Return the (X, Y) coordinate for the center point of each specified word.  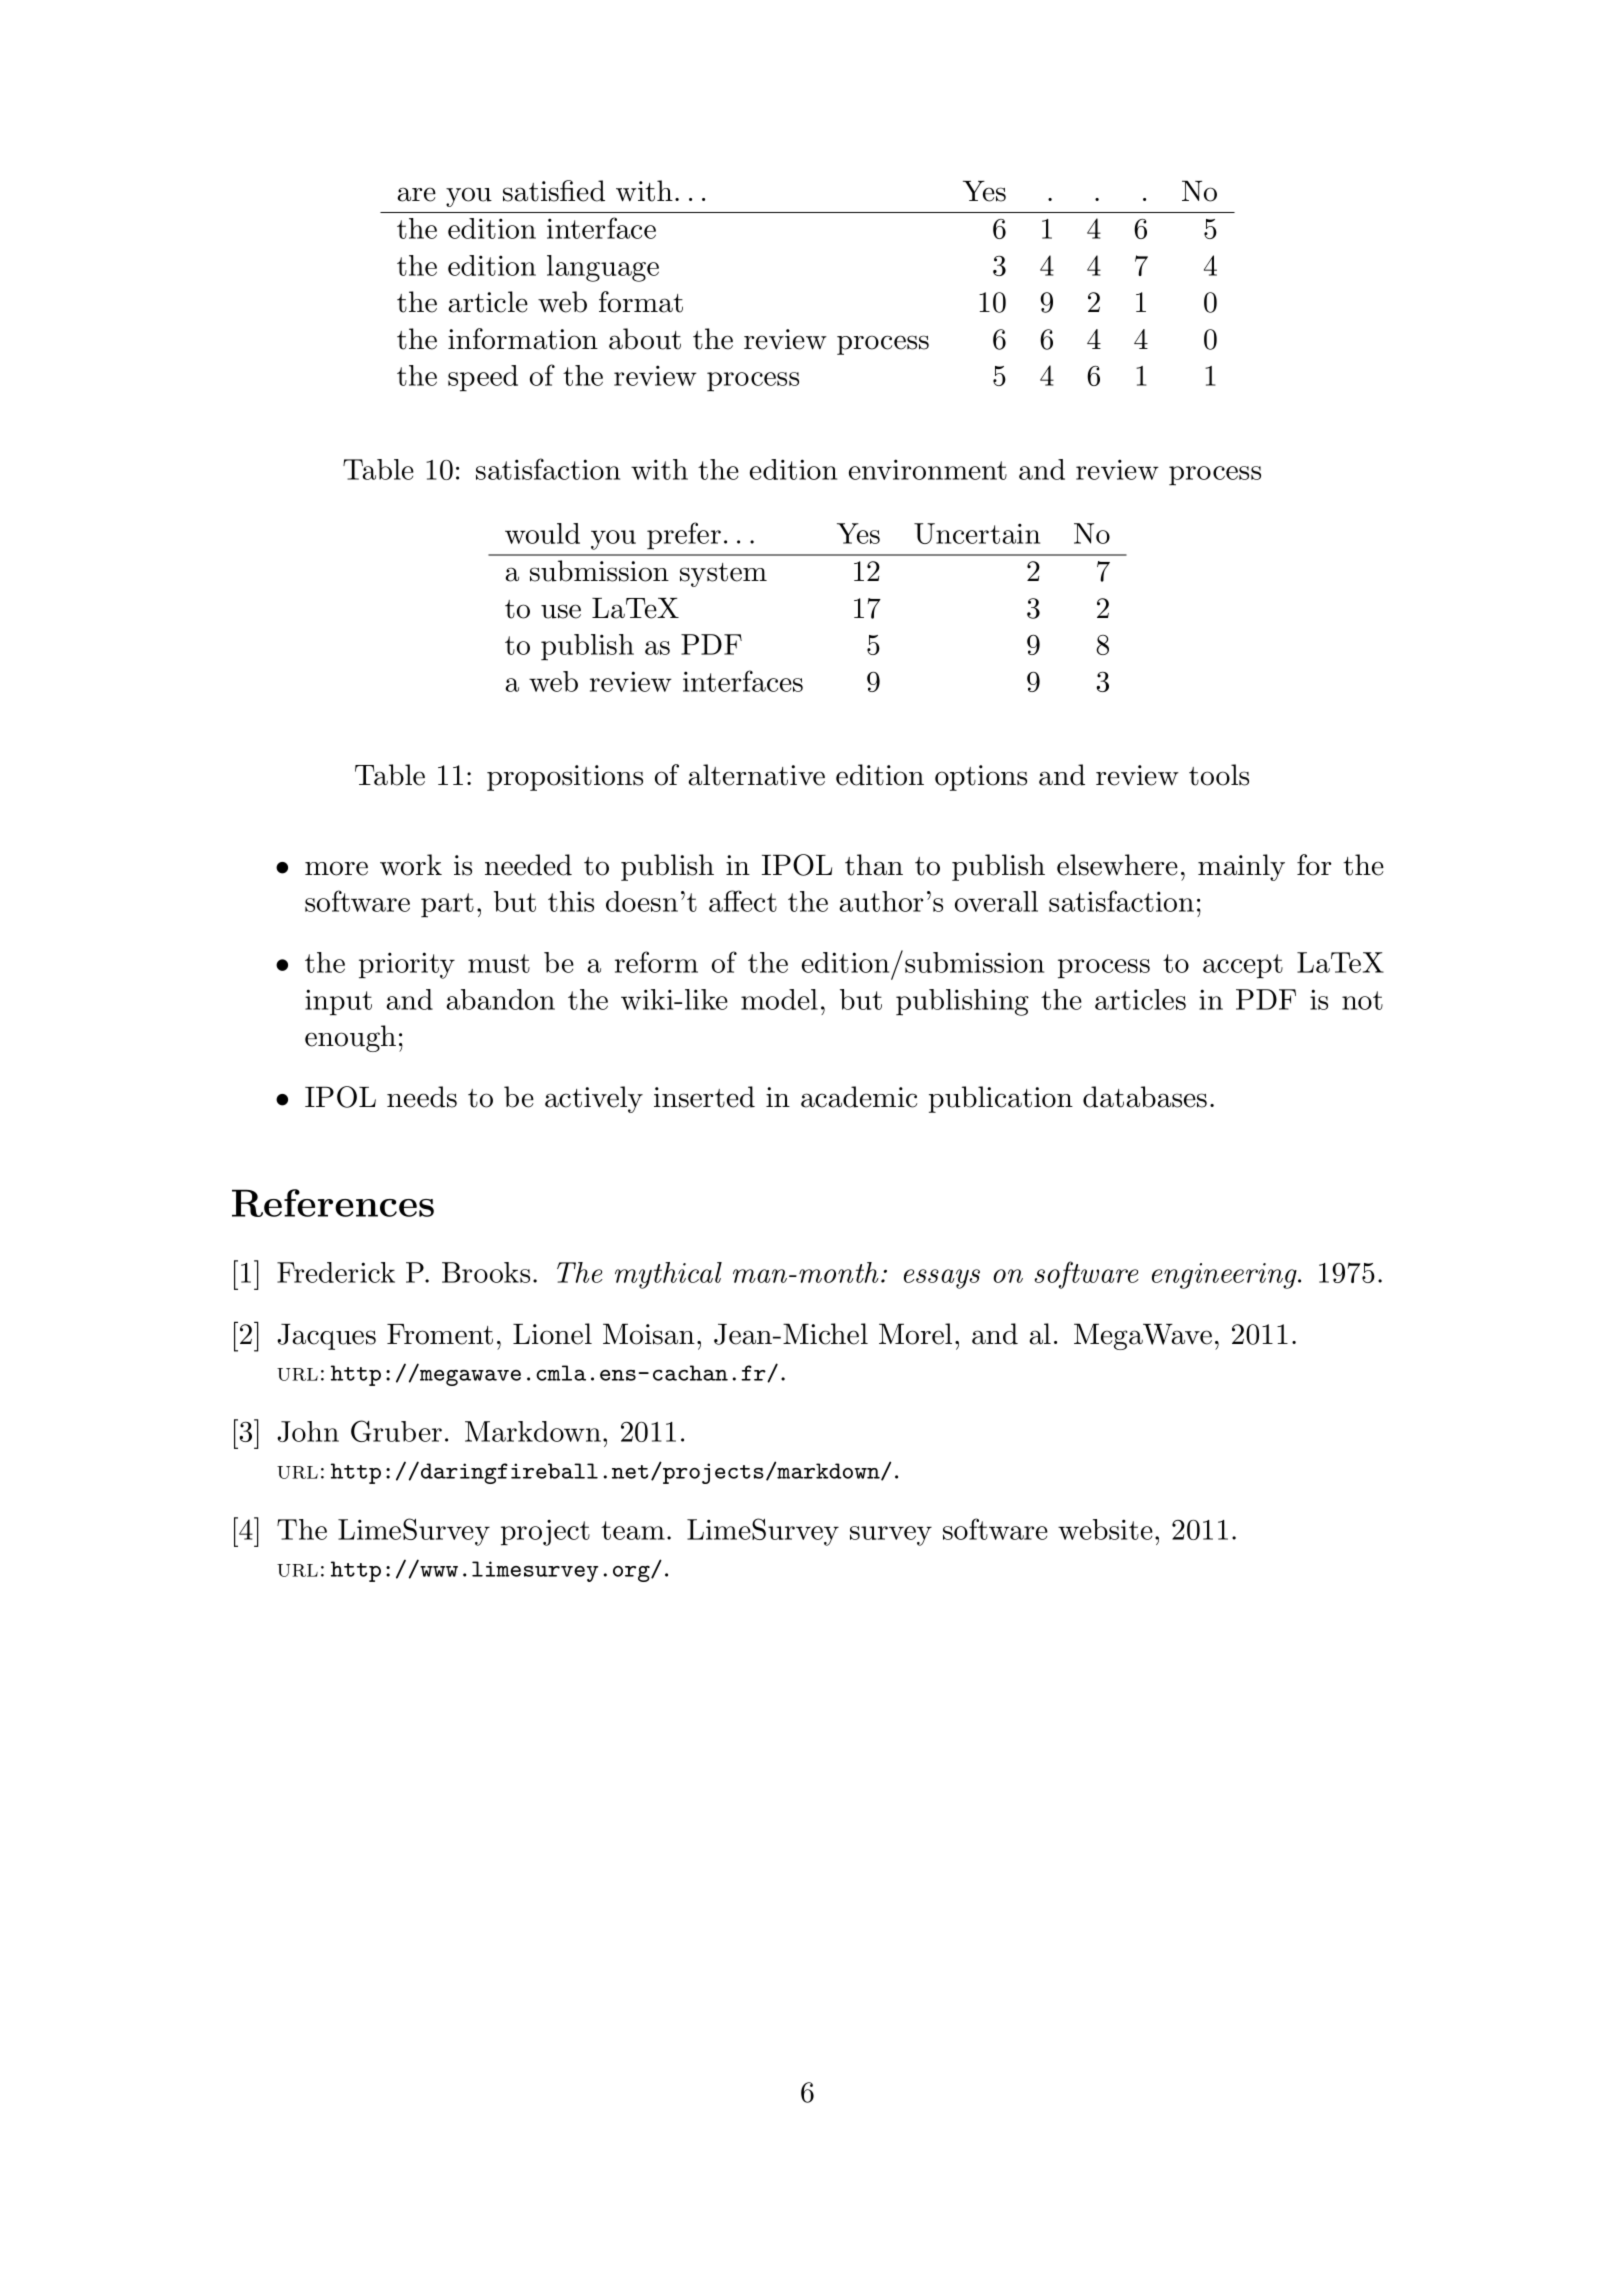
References (333, 1203)
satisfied (554, 191)
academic (859, 1097)
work (411, 865)
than (874, 865)
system (723, 575)
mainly (1241, 867)
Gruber (396, 1431)
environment (928, 469)
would (542, 533)
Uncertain (977, 533)
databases (1145, 1097)
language (603, 268)
